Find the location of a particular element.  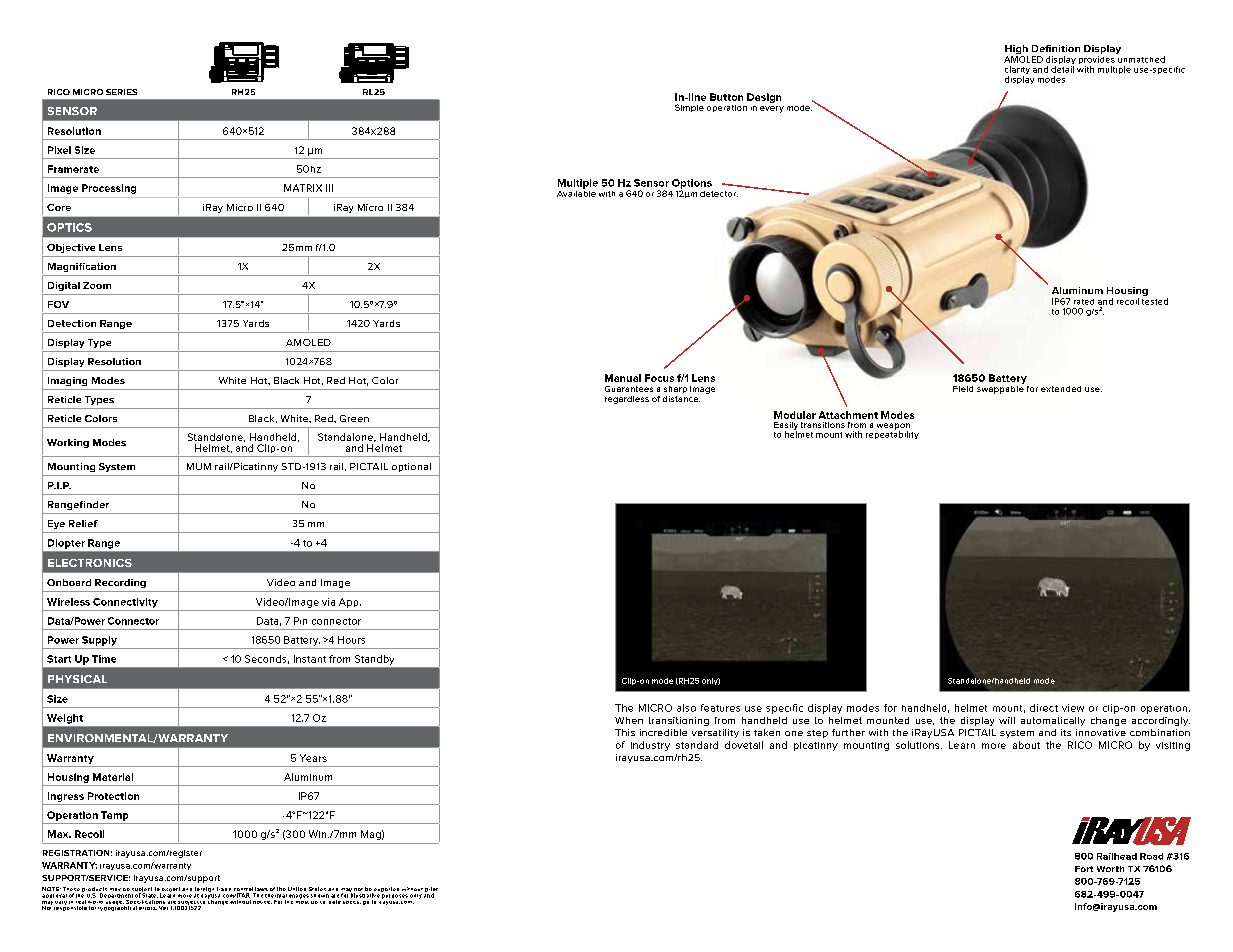

Zoom is located at coordinates (97, 285).
